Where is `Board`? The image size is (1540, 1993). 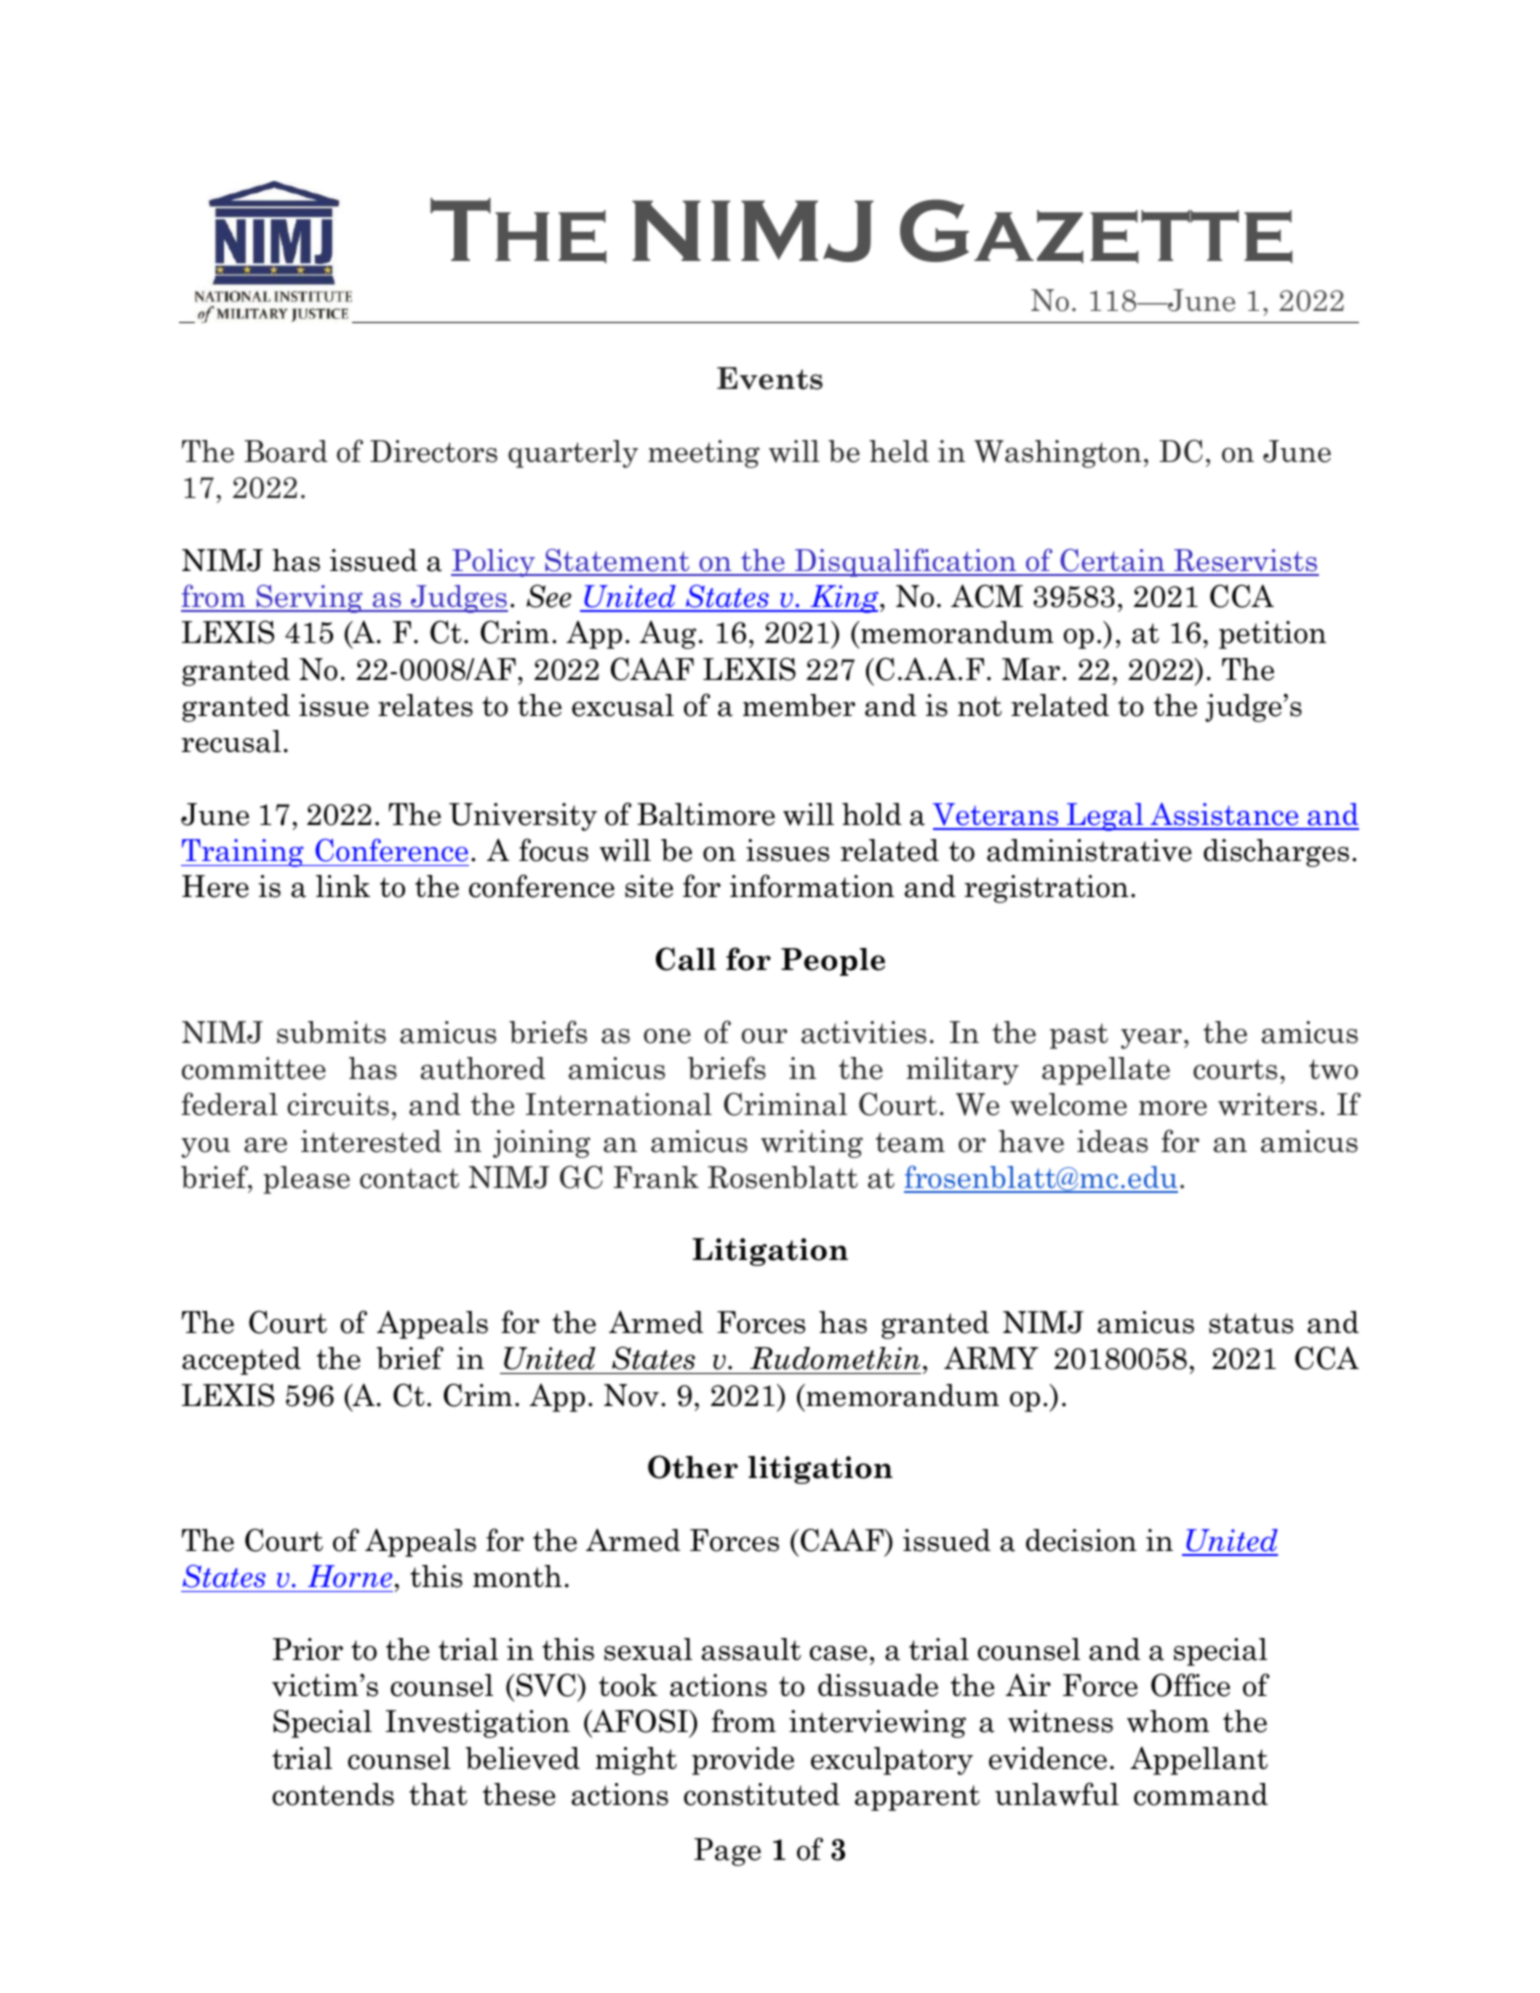
Board is located at coordinates (286, 451).
